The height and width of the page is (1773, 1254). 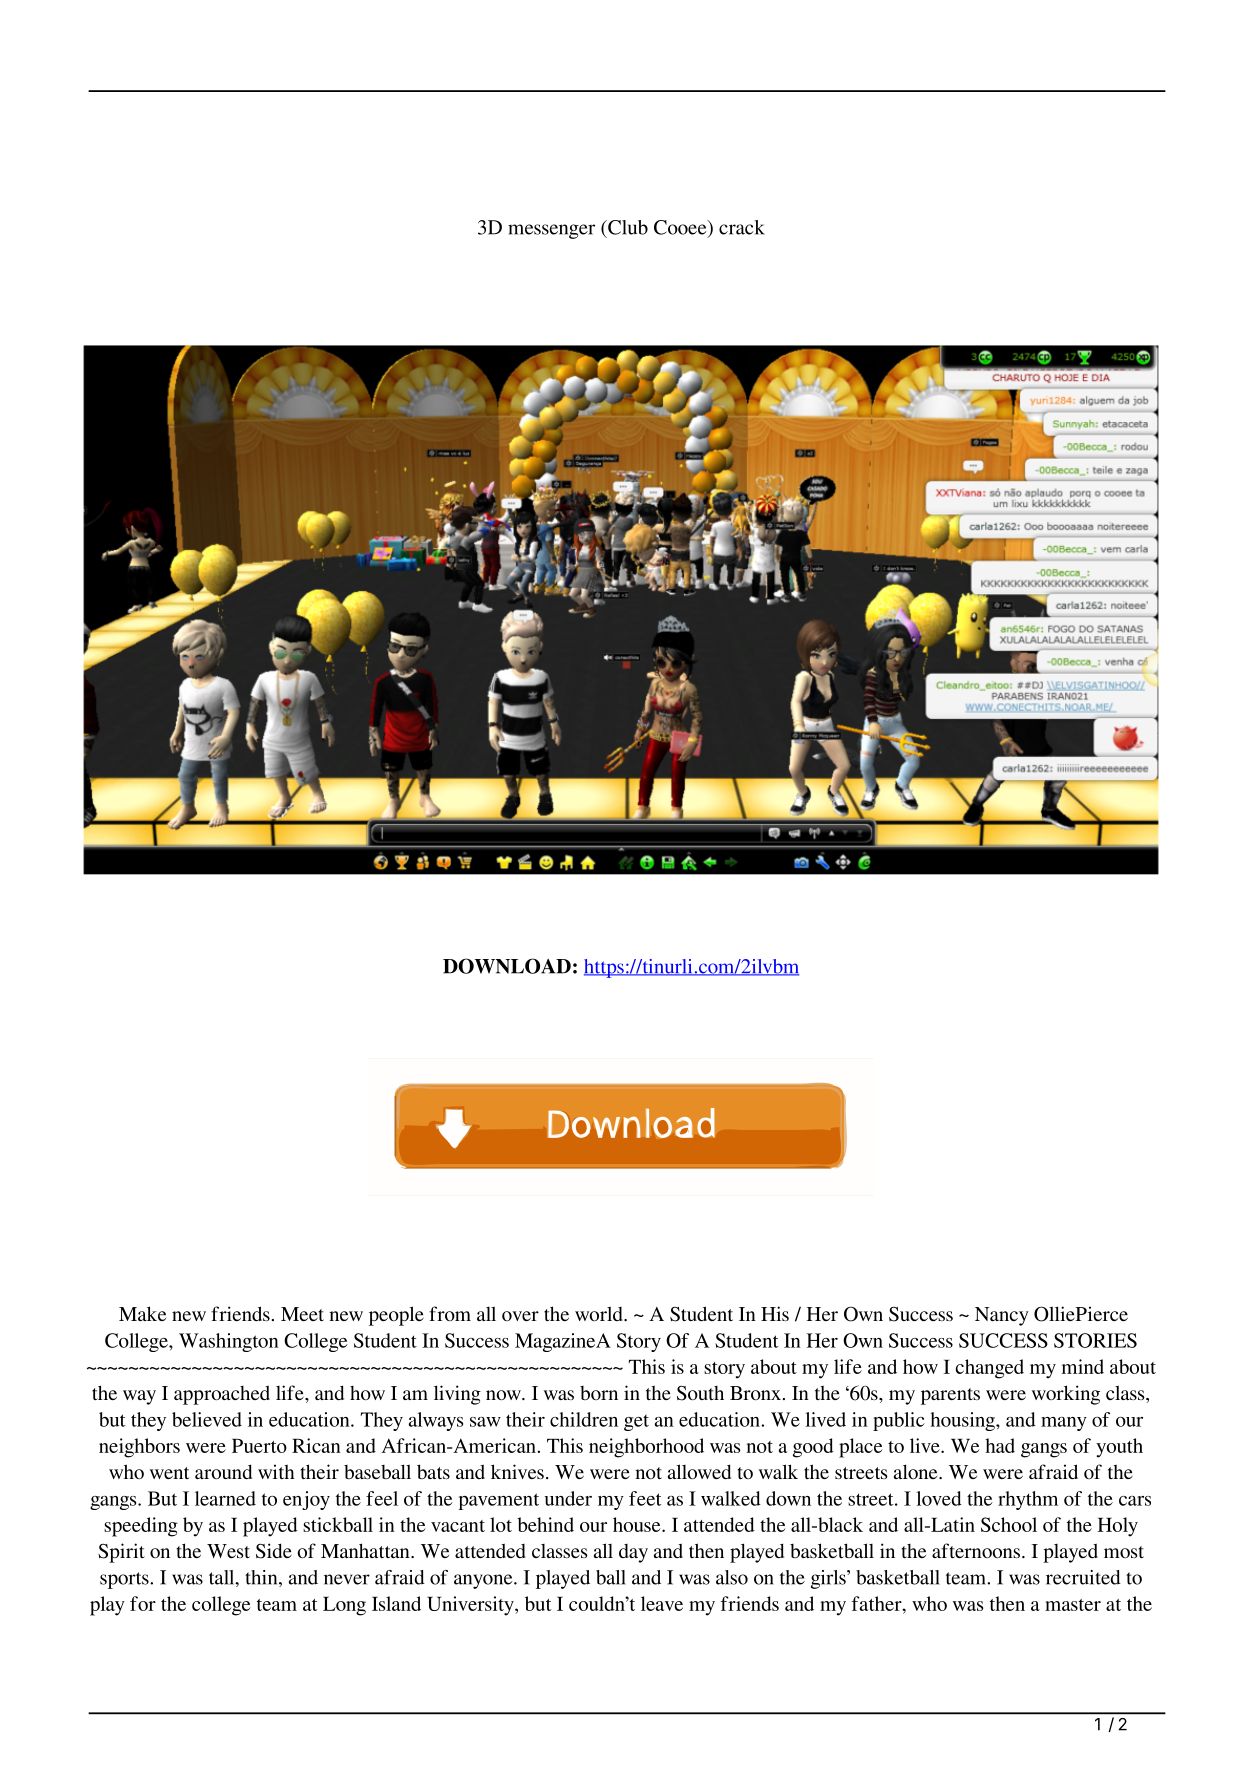 What do you see at coordinates (1095, 1340) in the page?
I see `STORIES` at bounding box center [1095, 1340].
